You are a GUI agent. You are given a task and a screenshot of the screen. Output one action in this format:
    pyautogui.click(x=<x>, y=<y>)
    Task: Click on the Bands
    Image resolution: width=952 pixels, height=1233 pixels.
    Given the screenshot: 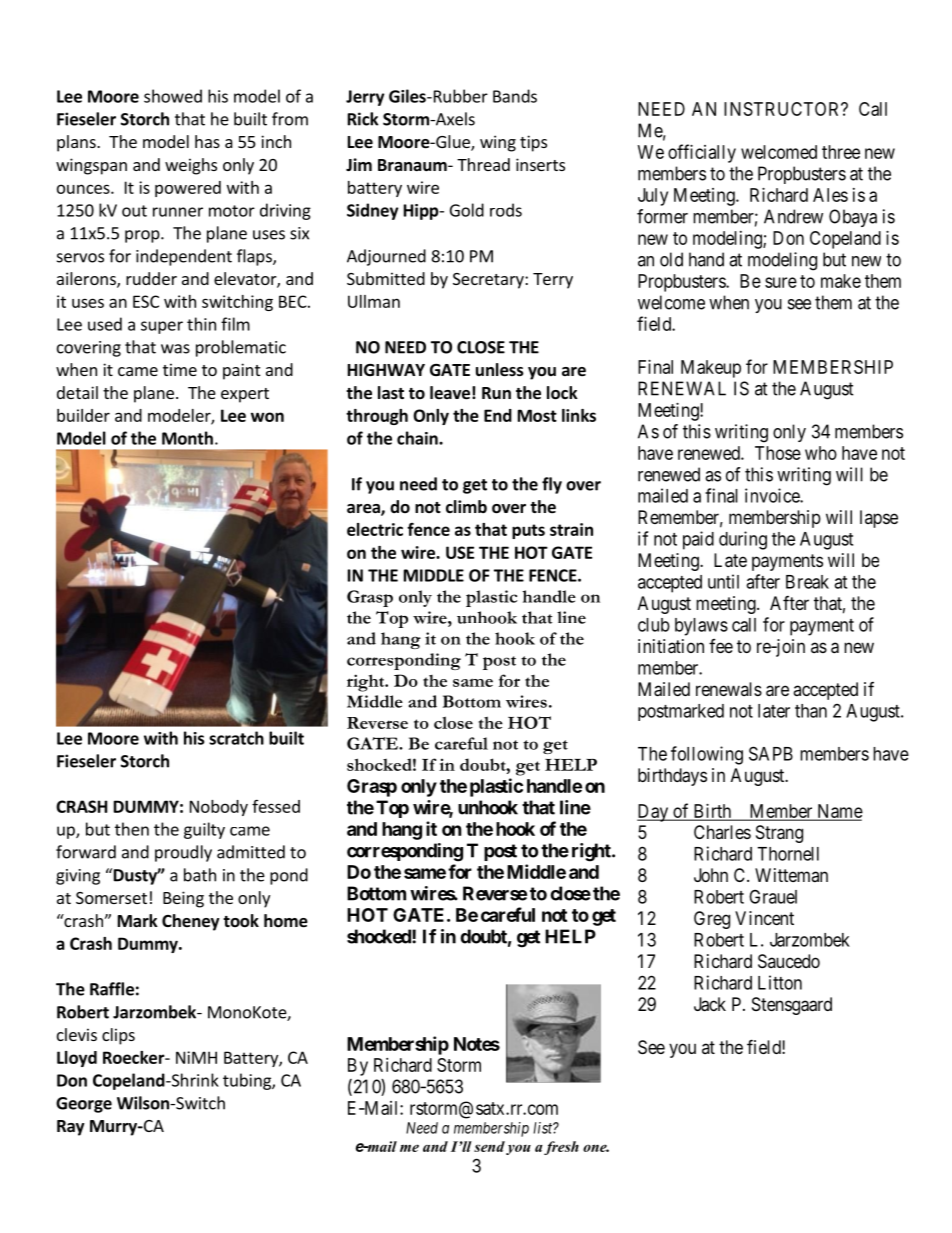 What is the action you would take?
    pyautogui.click(x=515, y=96)
